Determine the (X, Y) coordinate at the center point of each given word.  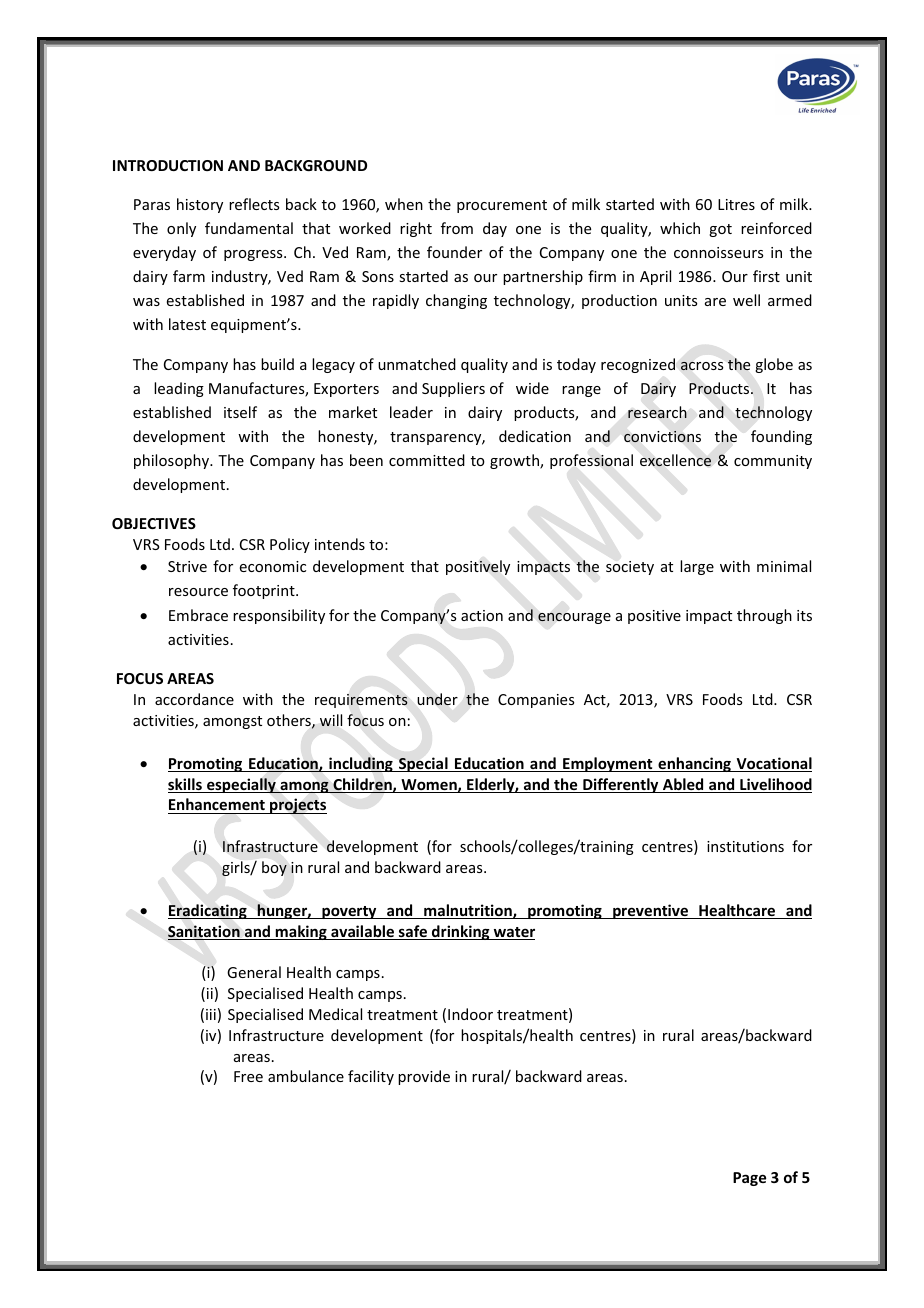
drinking (461, 932)
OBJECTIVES (154, 523)
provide (424, 1077)
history (200, 205)
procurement (502, 206)
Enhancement (217, 806)
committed (427, 460)
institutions (745, 846)
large (697, 567)
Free (248, 1076)
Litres (736, 204)
